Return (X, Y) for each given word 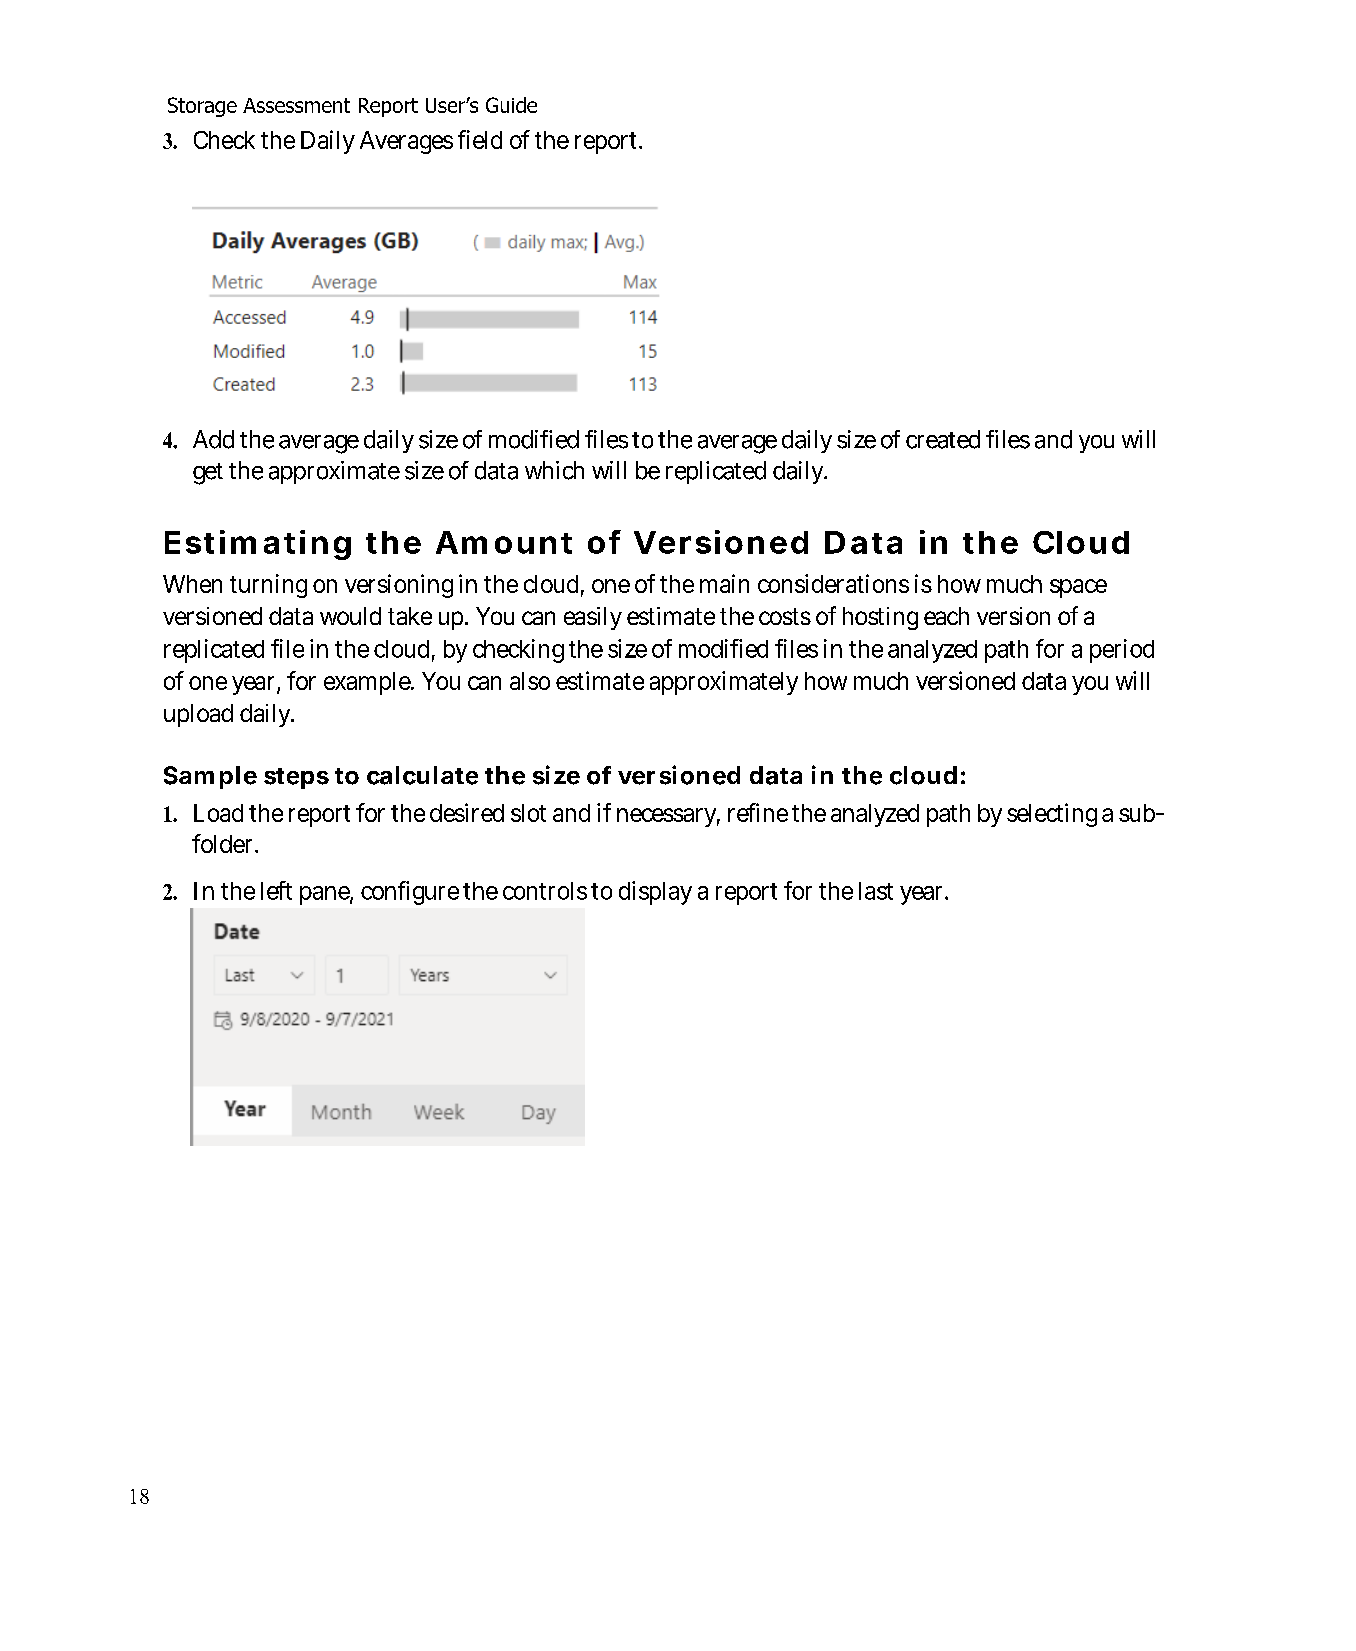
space (1078, 588)
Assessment (296, 105)
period (1122, 651)
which (554, 470)
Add (213, 439)
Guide (511, 105)
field (480, 139)
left (276, 890)
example (368, 683)
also (530, 681)
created (943, 439)
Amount (504, 542)
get (208, 474)
